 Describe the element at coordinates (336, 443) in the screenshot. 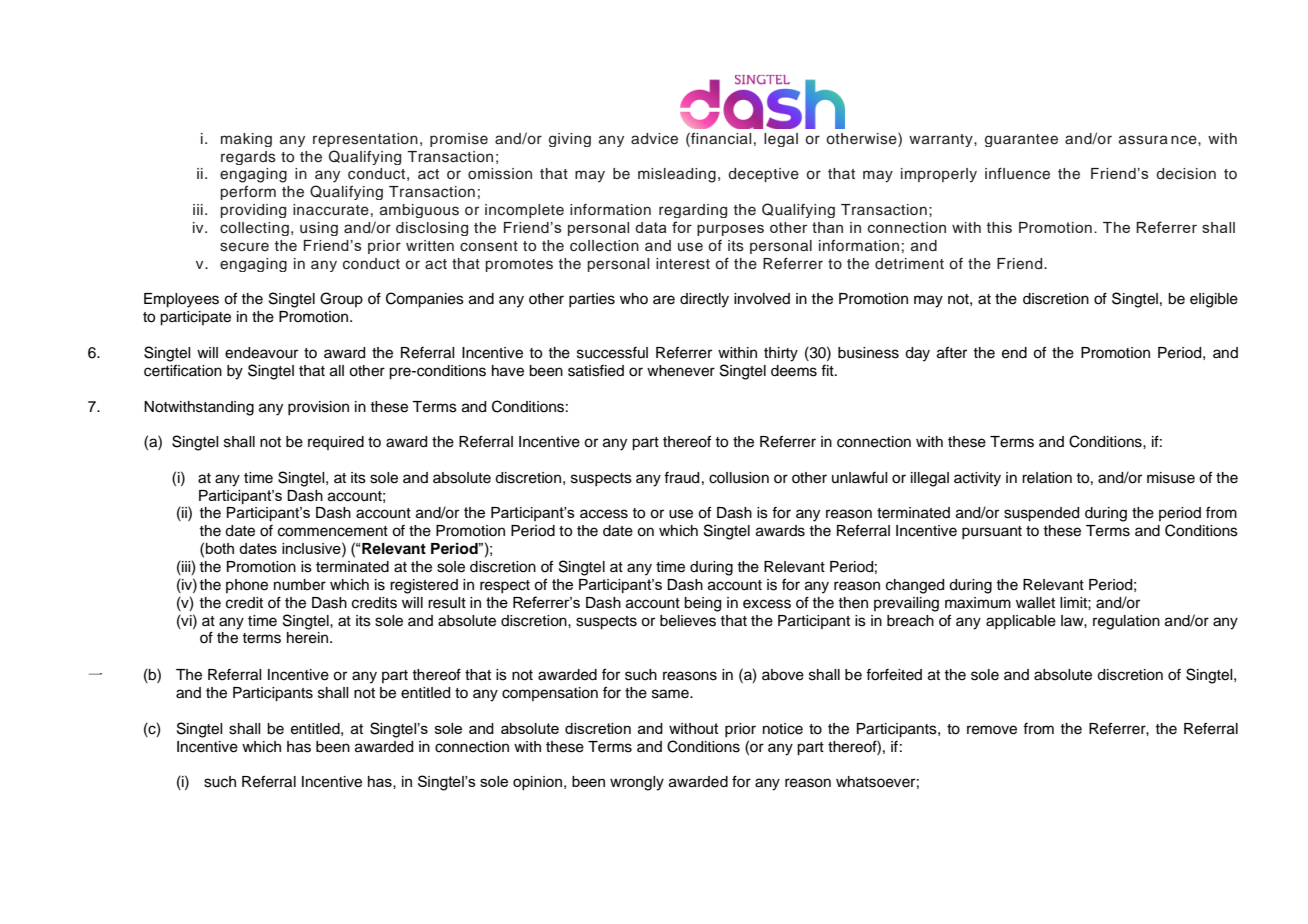

I see `required` at that location.
